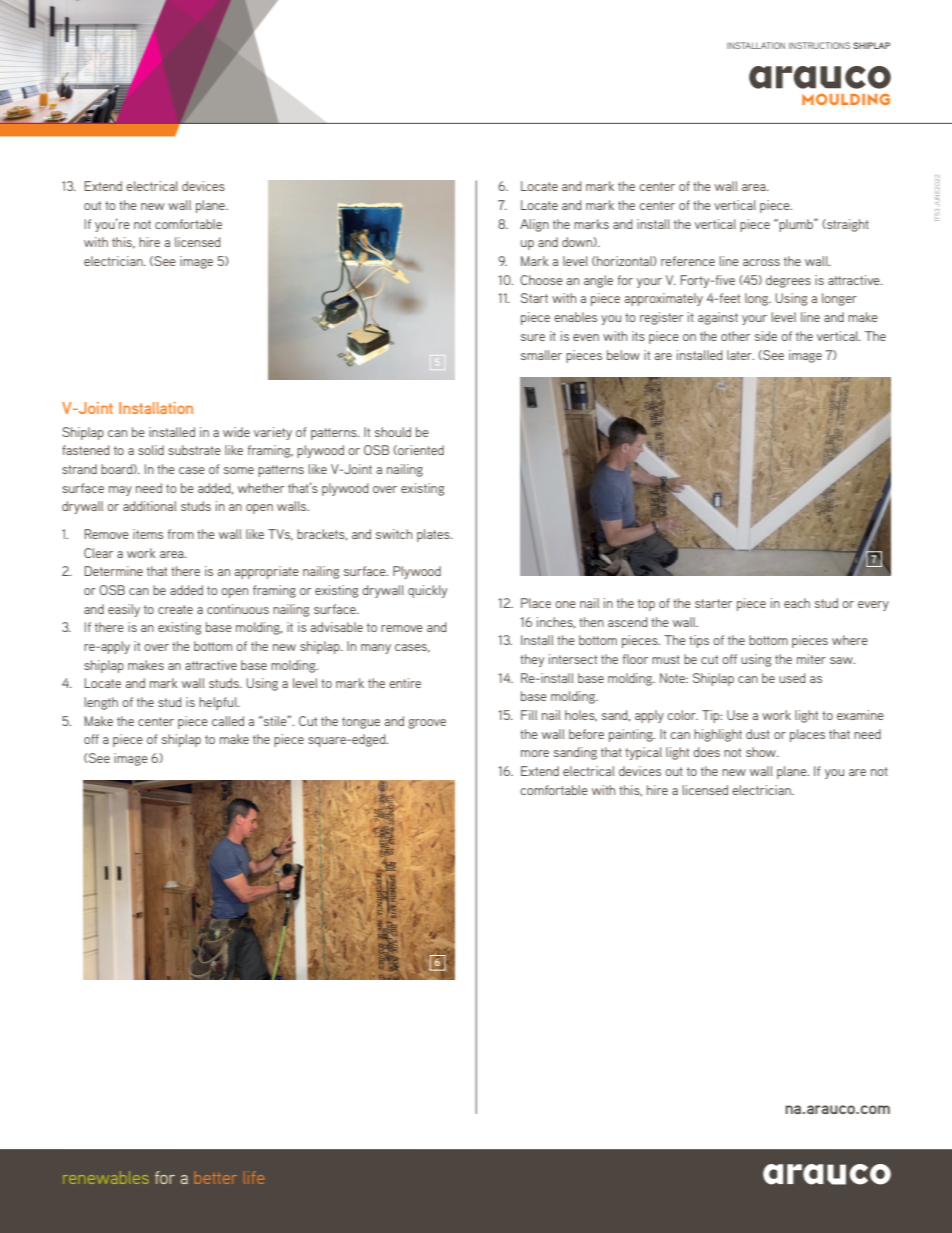 This screenshot has height=1233, width=952. What do you see at coordinates (254, 1177) in the screenshot?
I see `life` at bounding box center [254, 1177].
